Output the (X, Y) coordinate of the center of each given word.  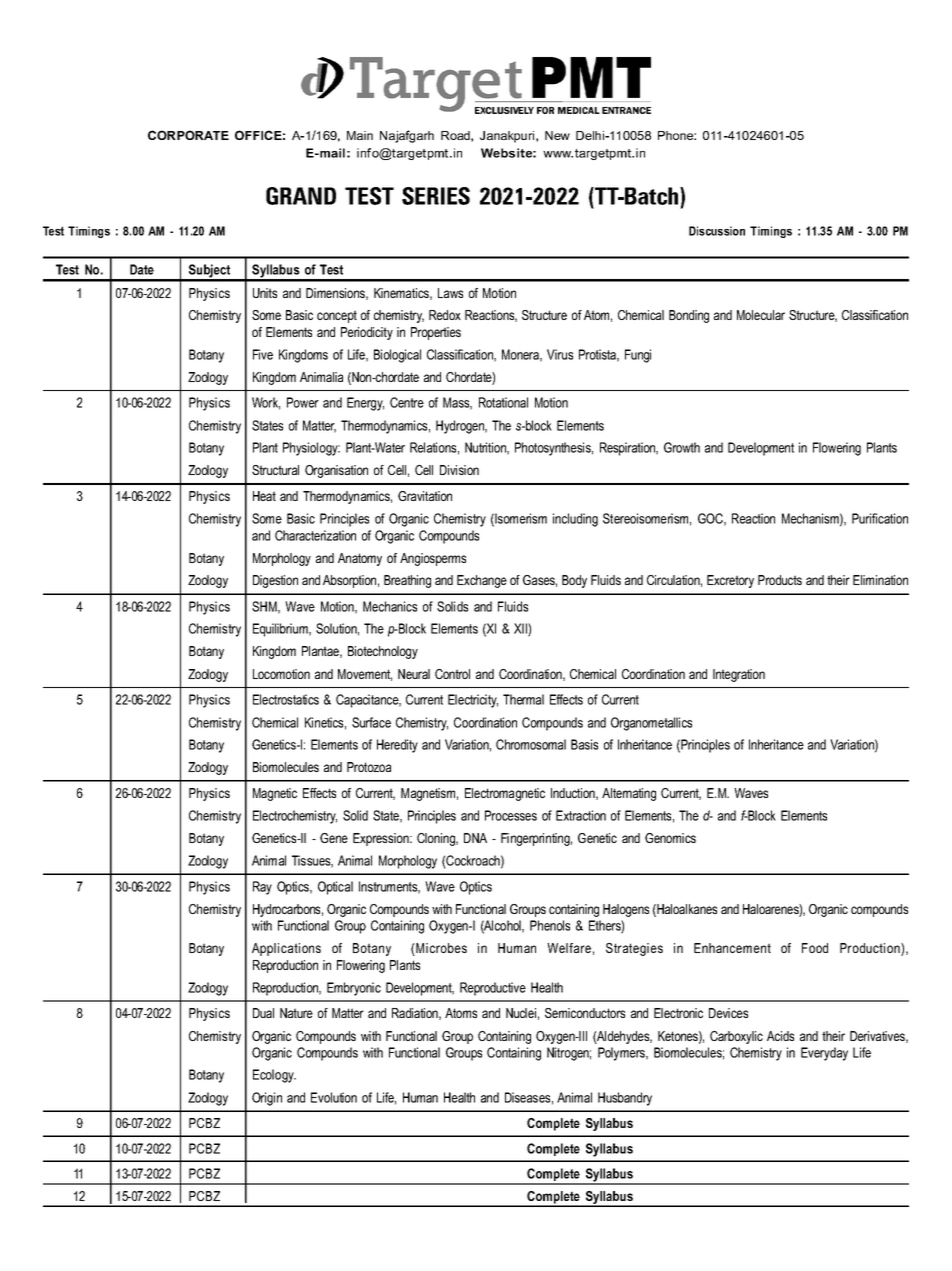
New (557, 135)
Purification (880, 518)
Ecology (274, 1076)
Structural (275, 470)
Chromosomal (531, 744)
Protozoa (369, 767)
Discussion (717, 231)
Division (459, 470)
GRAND (301, 196)
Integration (739, 675)
